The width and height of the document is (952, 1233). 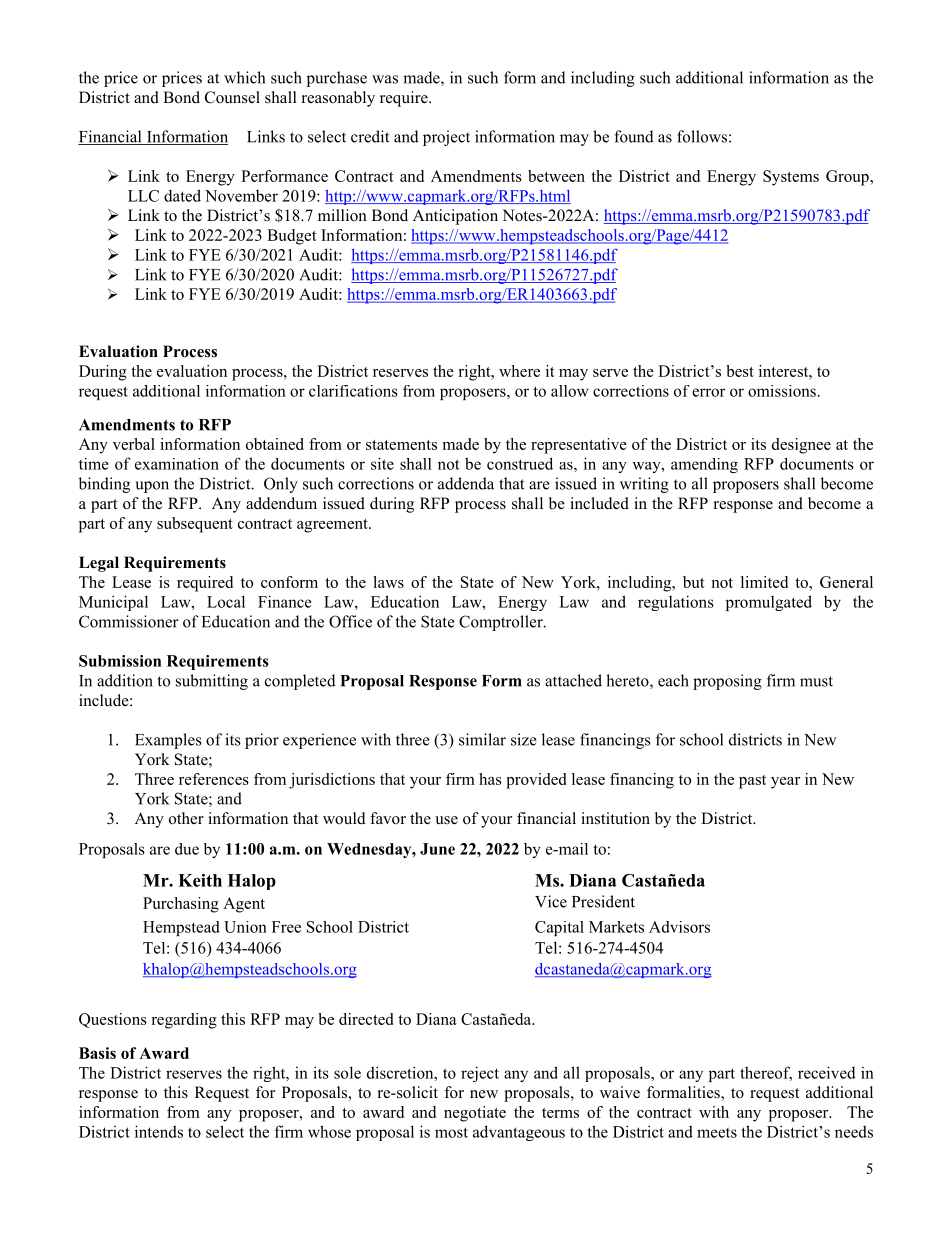 I want to click on Systems, so click(x=791, y=178).
